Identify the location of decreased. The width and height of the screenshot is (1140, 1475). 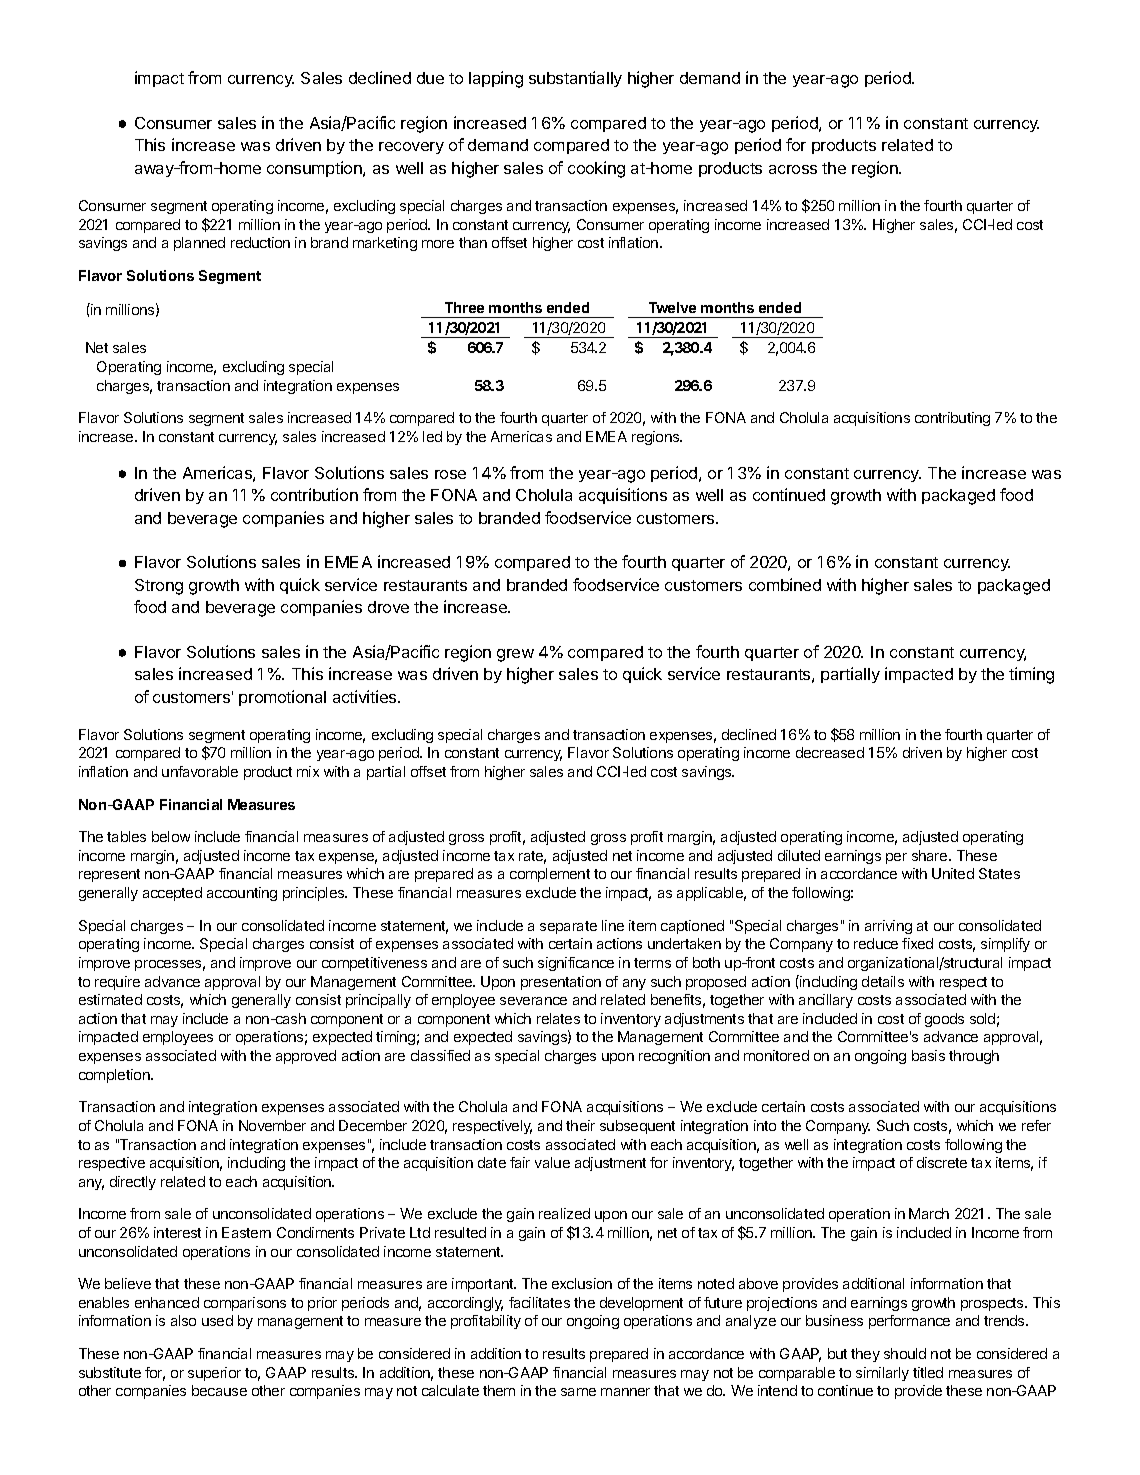
(830, 752).
